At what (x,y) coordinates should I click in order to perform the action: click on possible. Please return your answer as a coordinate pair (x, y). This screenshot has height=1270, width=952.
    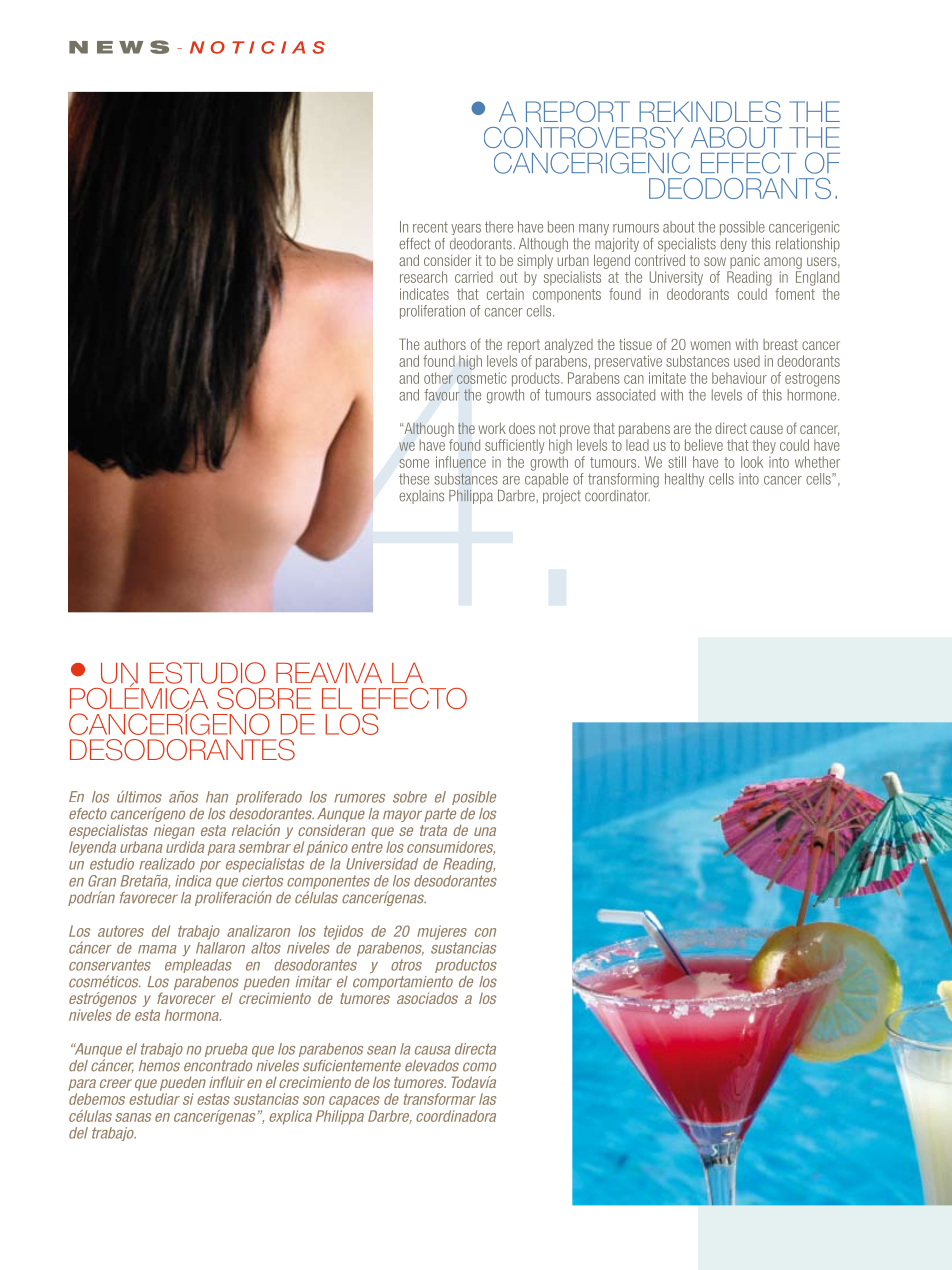
    Looking at the image, I should click on (742, 228).
